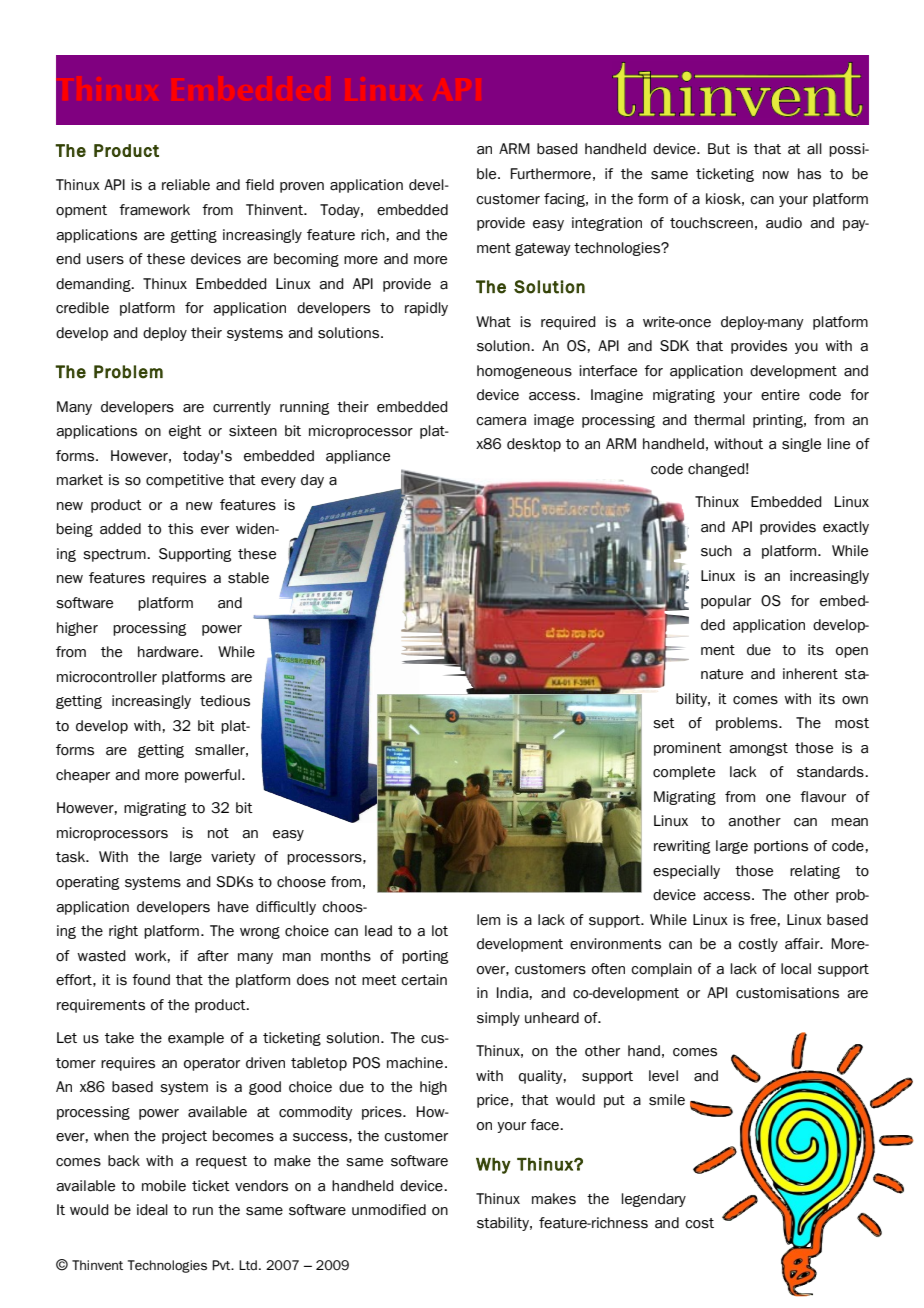 Image resolution: width=924 pixels, height=1308 pixels. What do you see at coordinates (716, 551) in the document?
I see `such` at bounding box center [716, 551].
